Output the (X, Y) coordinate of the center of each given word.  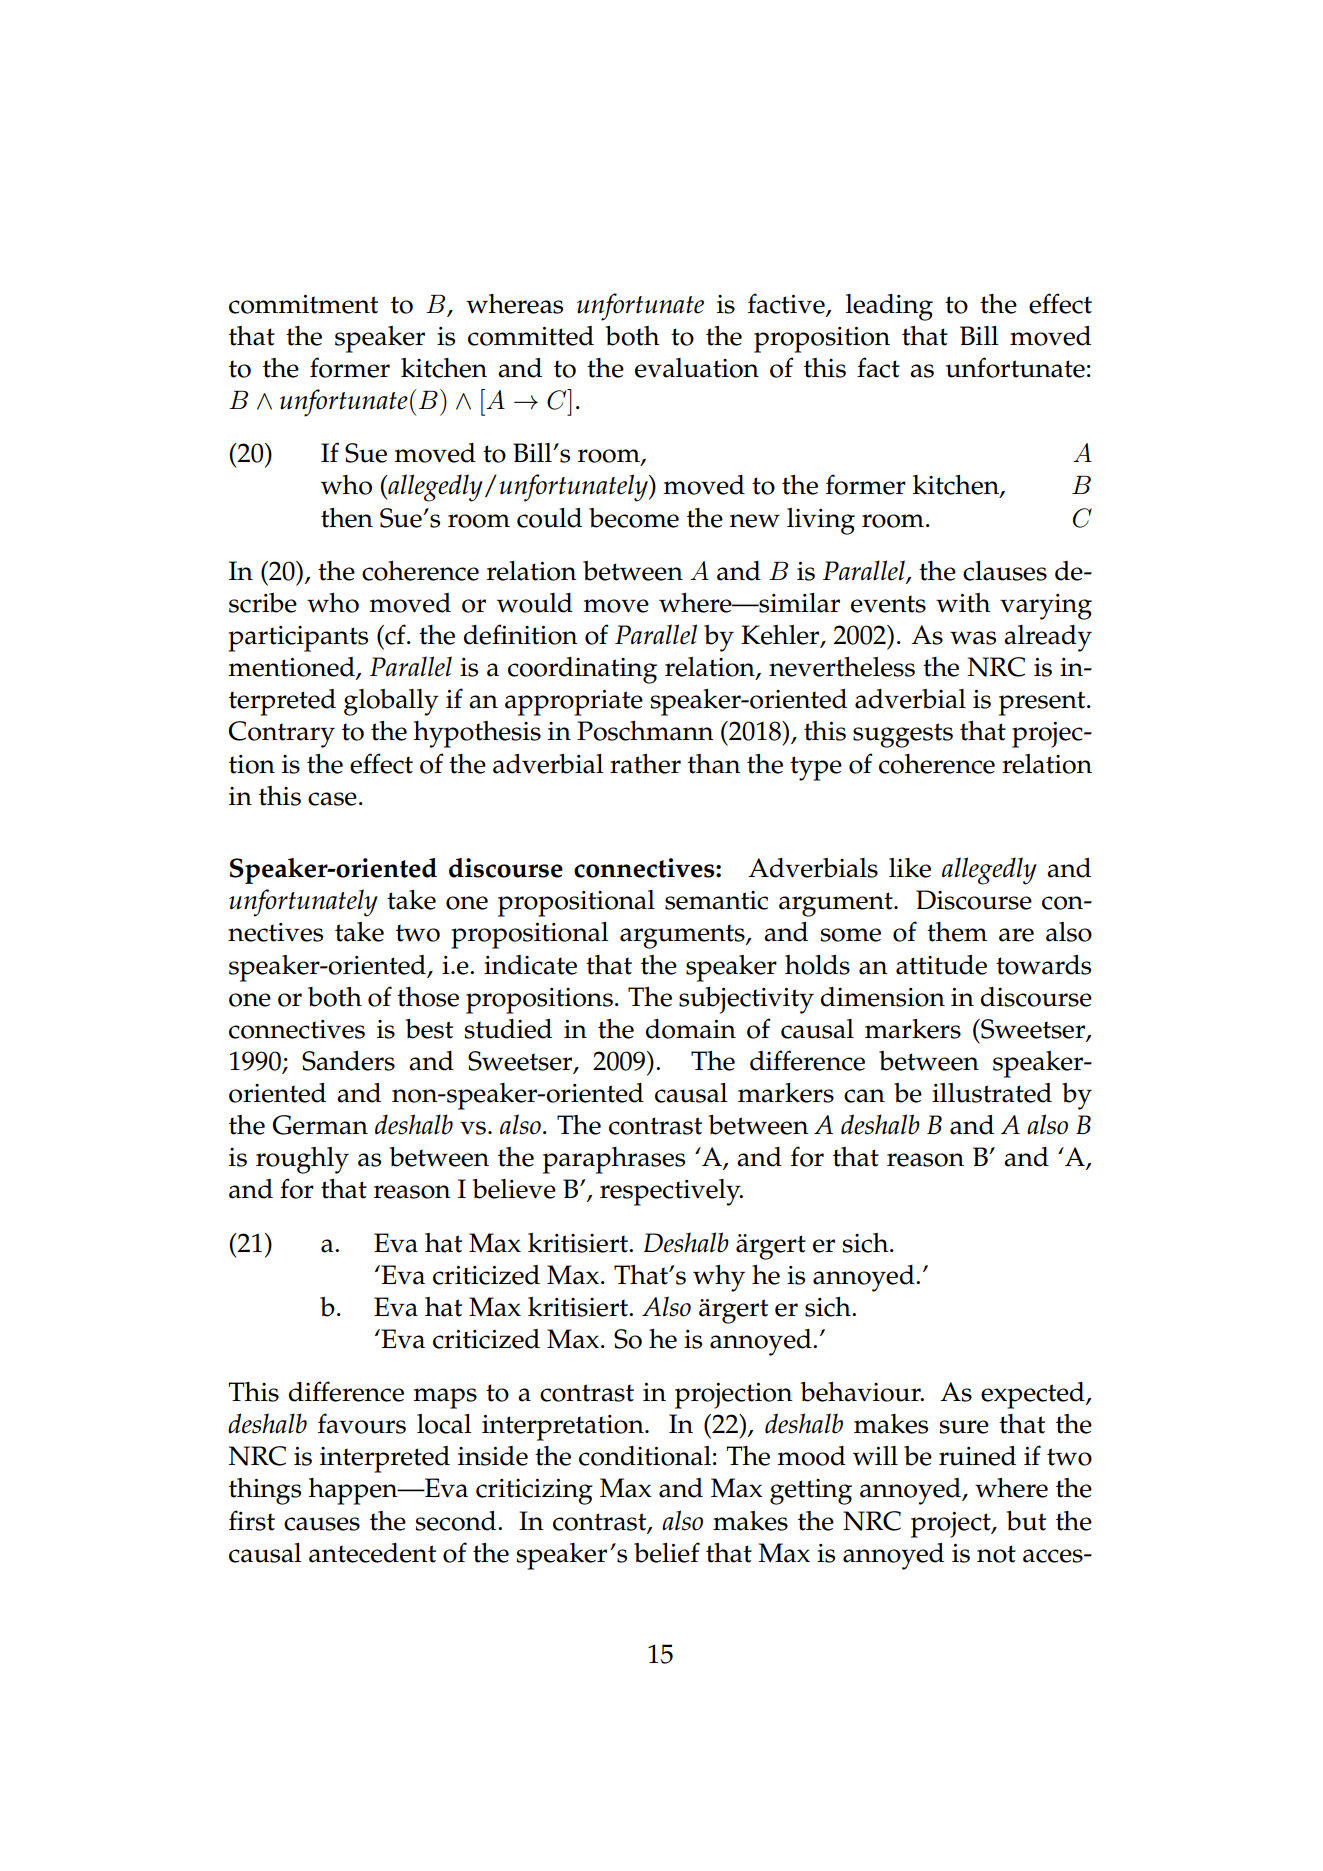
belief (667, 1552)
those (428, 997)
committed (531, 336)
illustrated (992, 1093)
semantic (716, 900)
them (957, 932)
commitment (303, 304)
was (973, 638)
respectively (671, 1192)
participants (298, 639)
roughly (302, 1160)
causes (322, 1524)
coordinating (582, 670)
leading (889, 307)
